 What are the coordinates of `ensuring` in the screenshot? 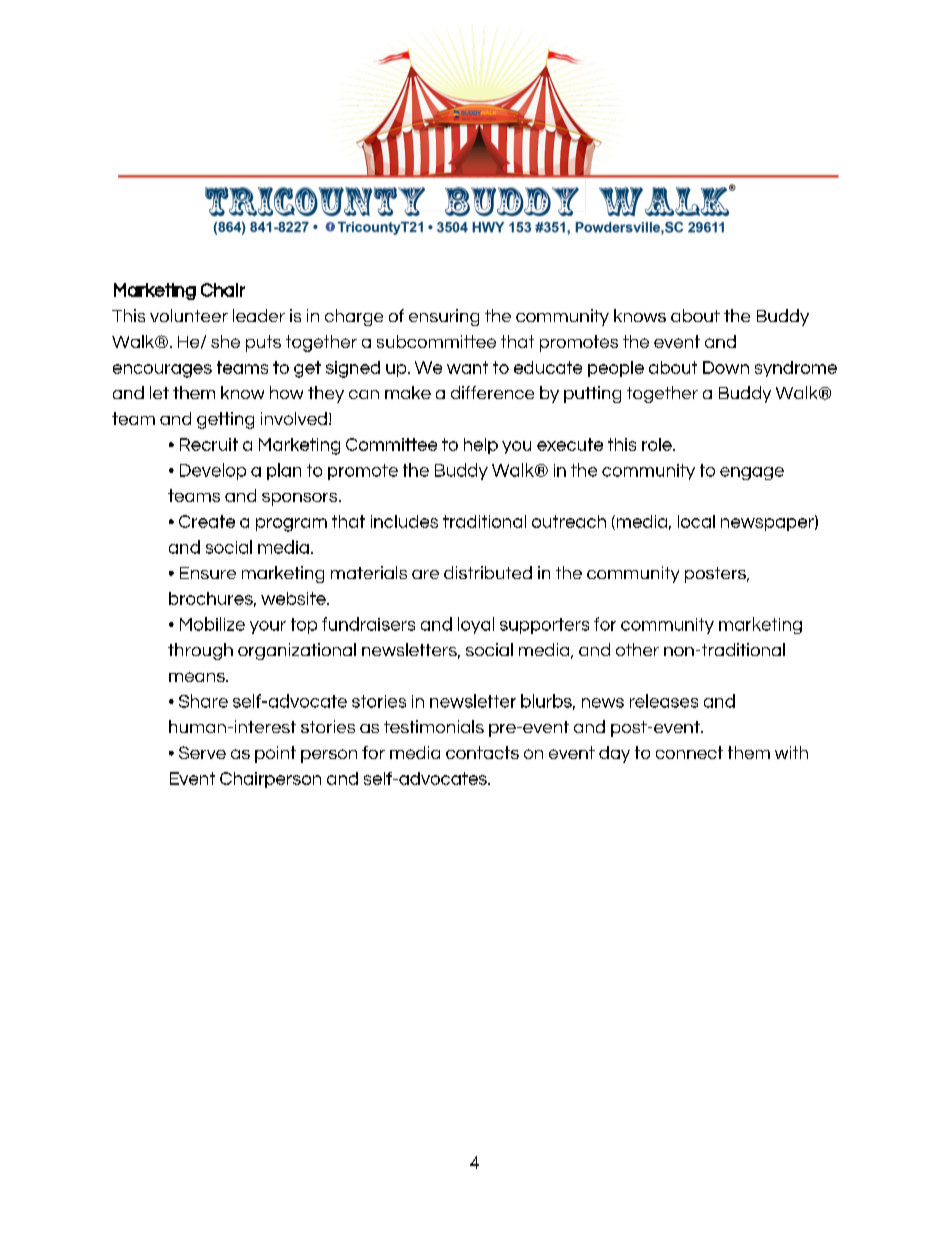 It's located at (444, 317).
